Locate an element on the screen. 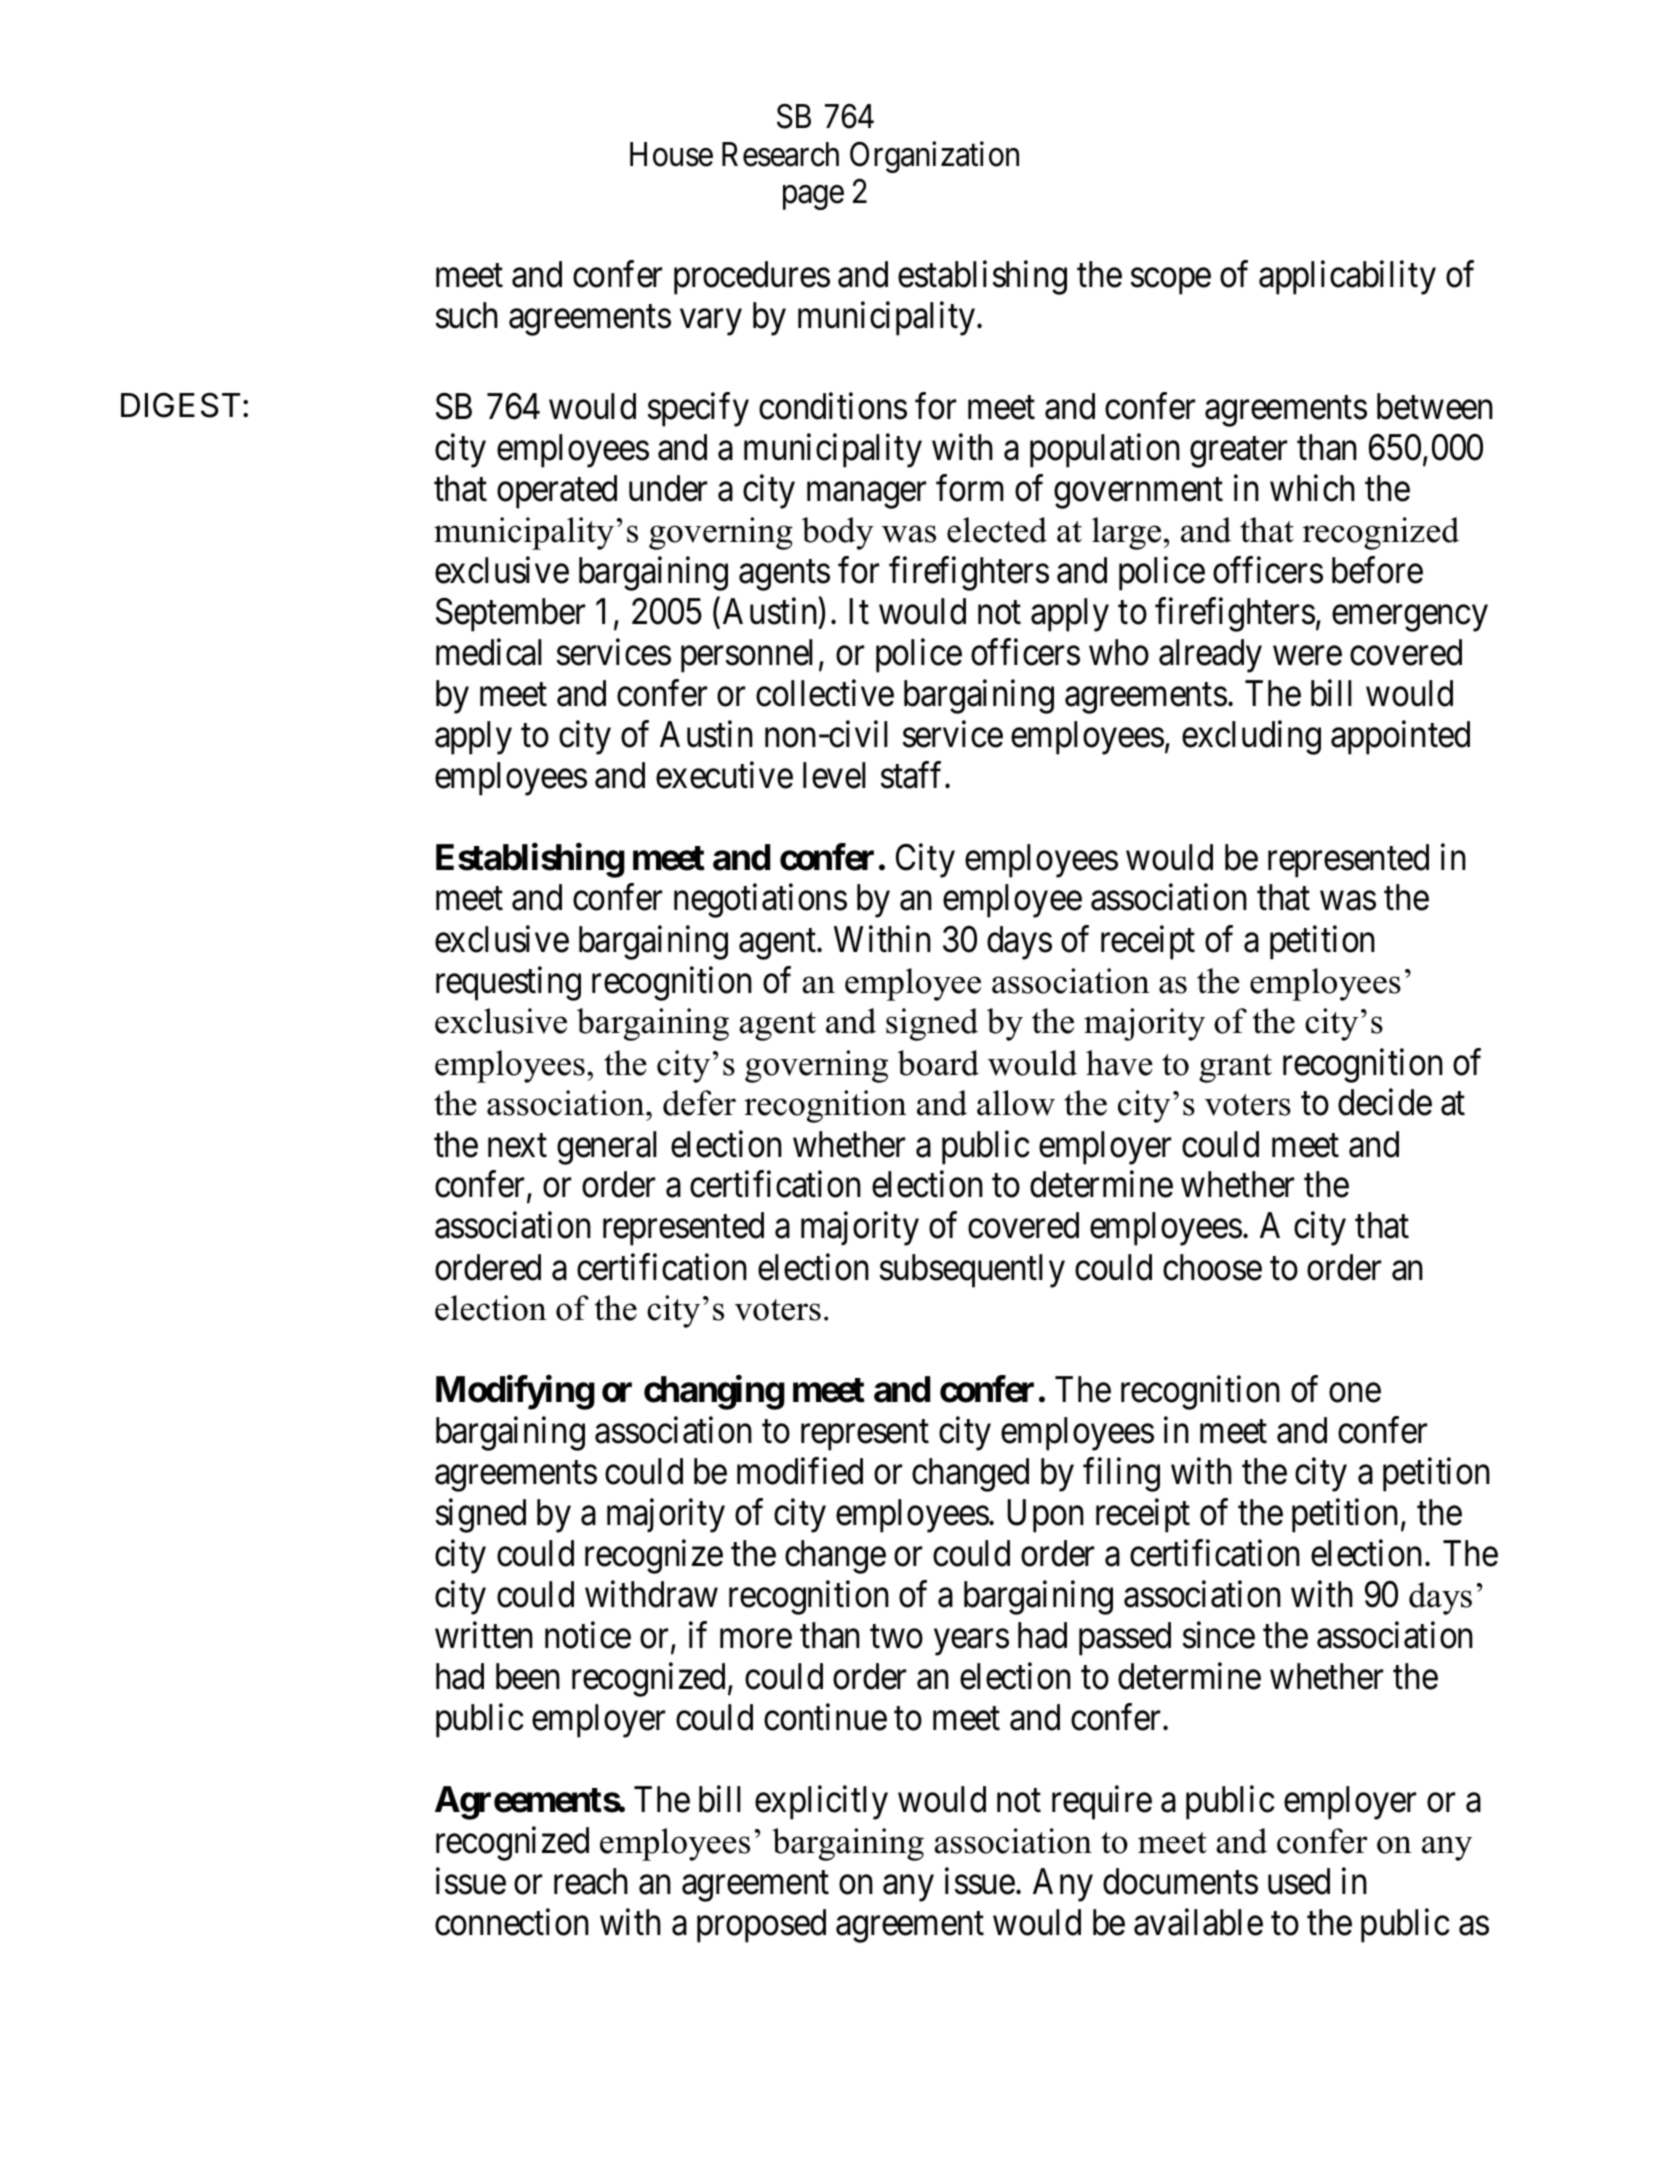 This screenshot has height=2171, width=1678. excluding is located at coordinates (1251, 737).
